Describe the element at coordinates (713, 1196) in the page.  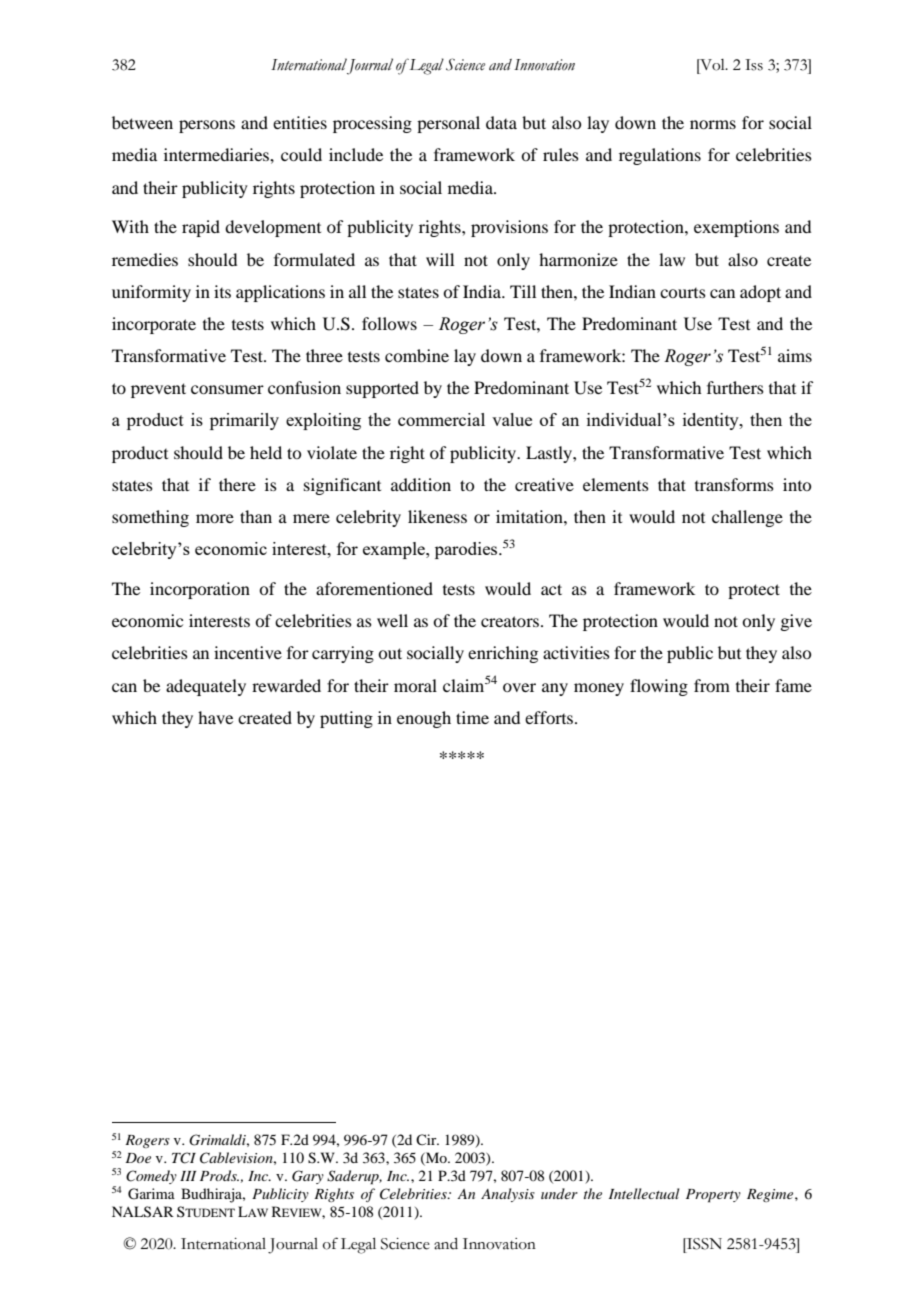
I see `Property` at that location.
